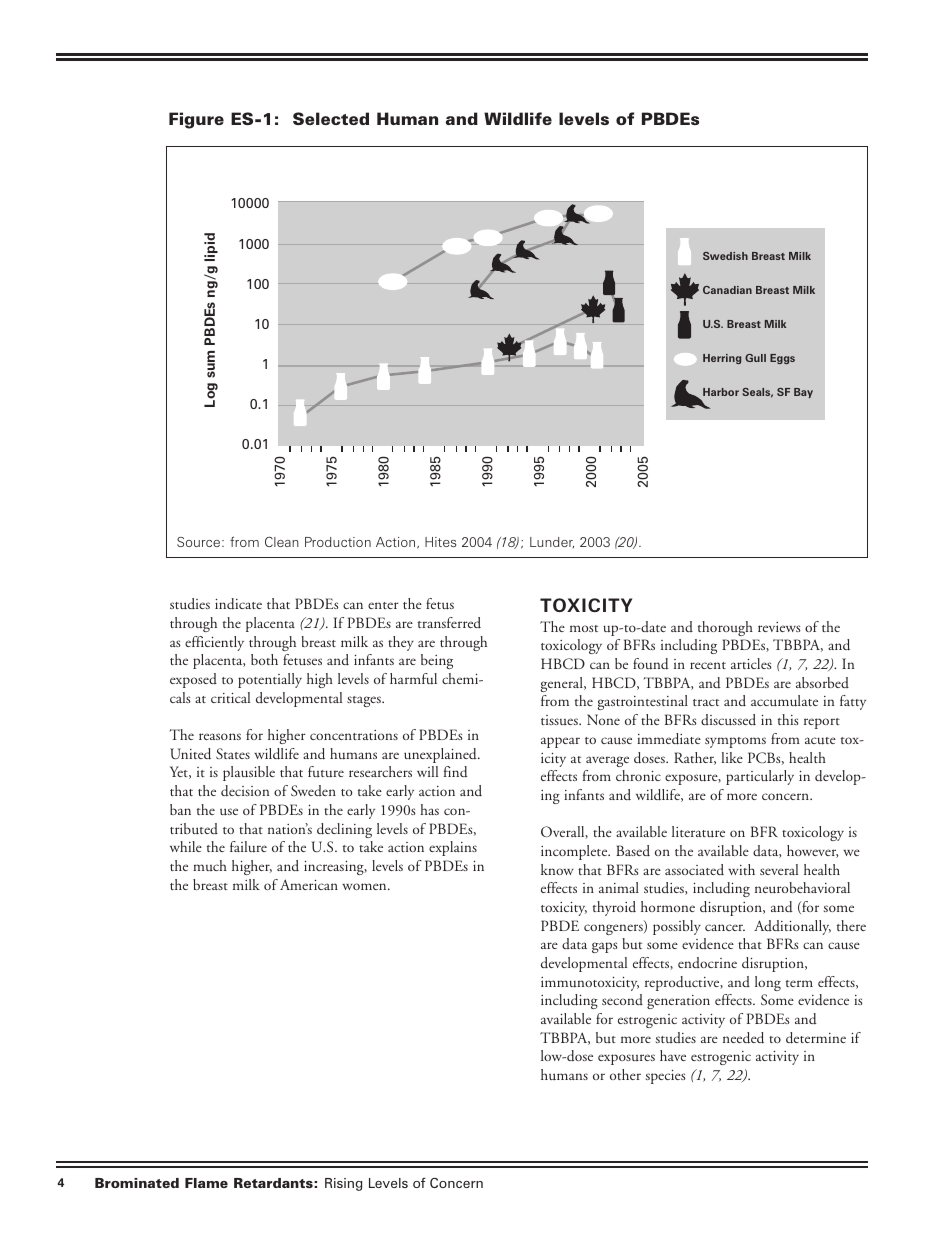 This screenshot has width=952, height=1233. What do you see at coordinates (214, 643) in the screenshot?
I see `efficiently` at bounding box center [214, 643].
